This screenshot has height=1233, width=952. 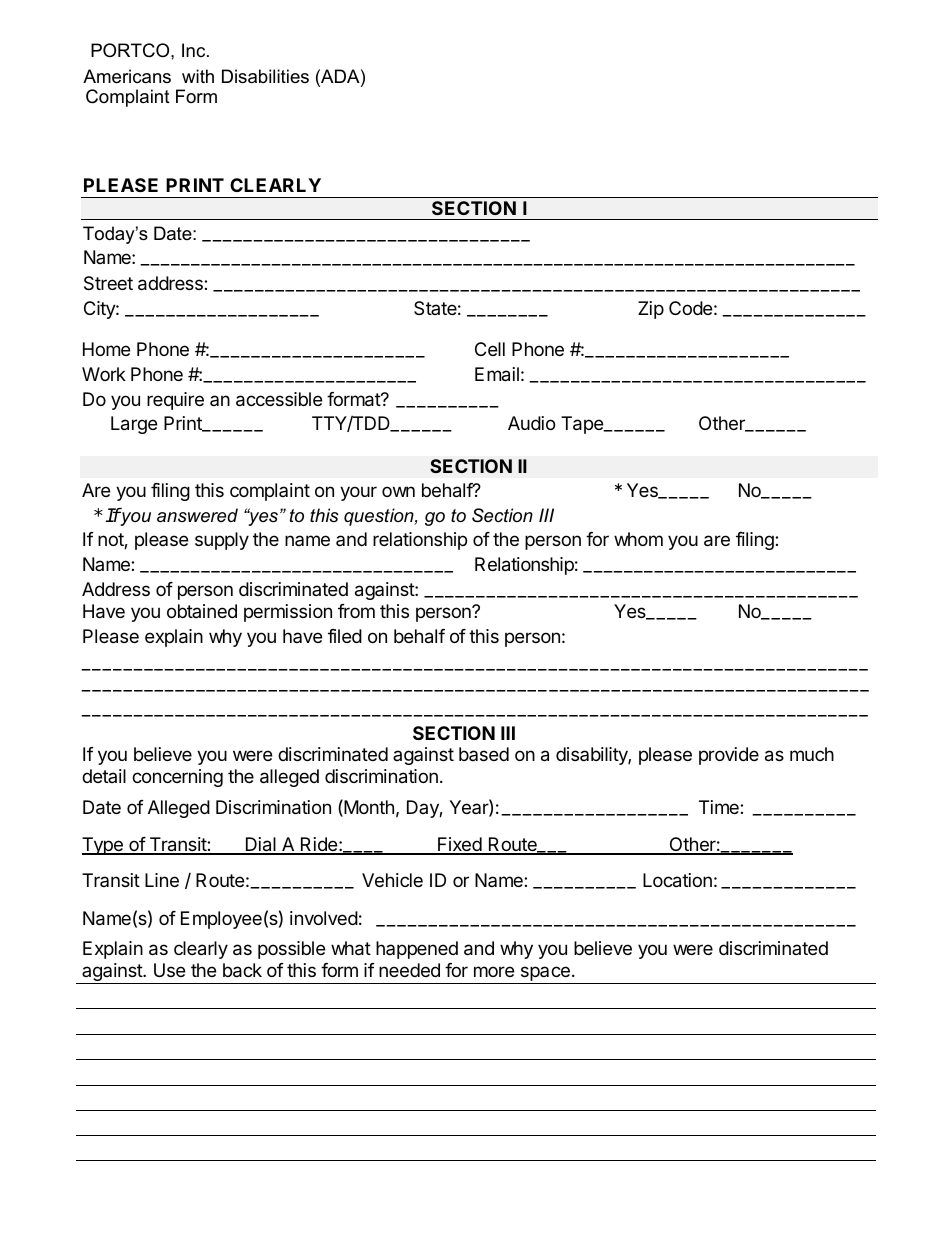 I want to click on with, so click(x=198, y=76).
